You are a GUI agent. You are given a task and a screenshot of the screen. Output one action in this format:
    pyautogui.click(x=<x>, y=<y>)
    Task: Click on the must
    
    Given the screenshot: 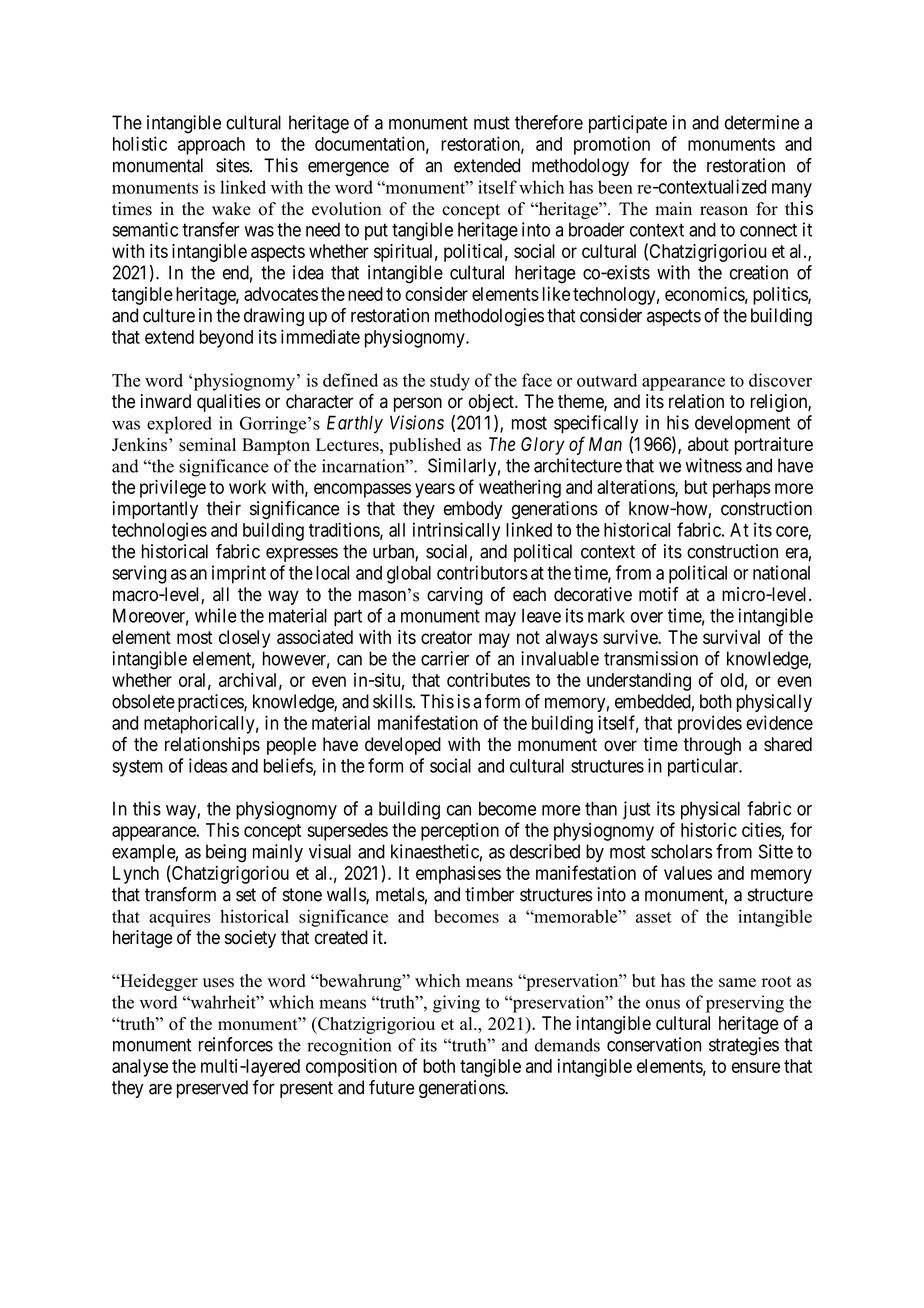 What is the action you would take?
    pyautogui.click(x=492, y=123)
